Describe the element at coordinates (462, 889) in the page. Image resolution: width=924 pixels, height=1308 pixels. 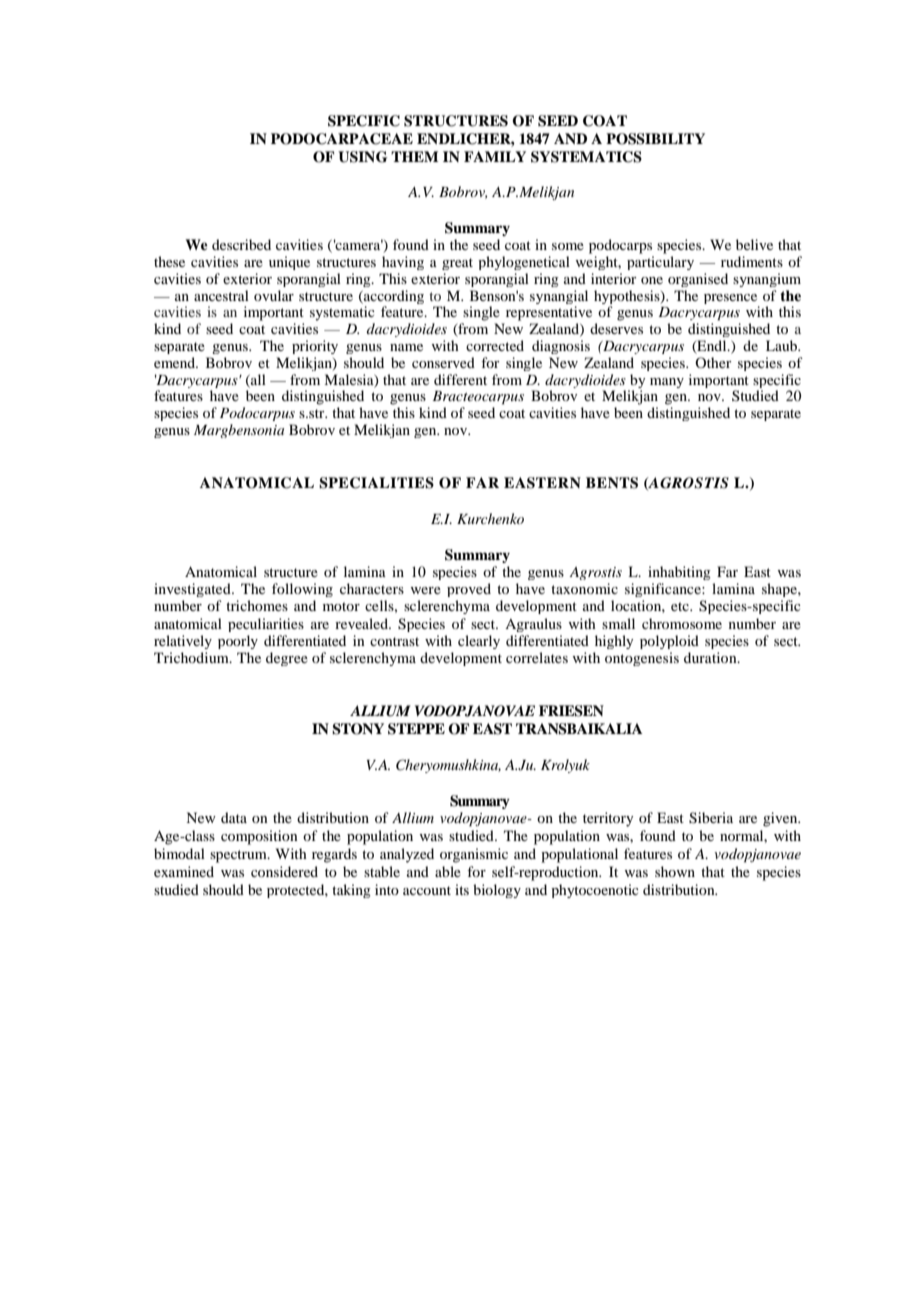
I see `its` at that location.
